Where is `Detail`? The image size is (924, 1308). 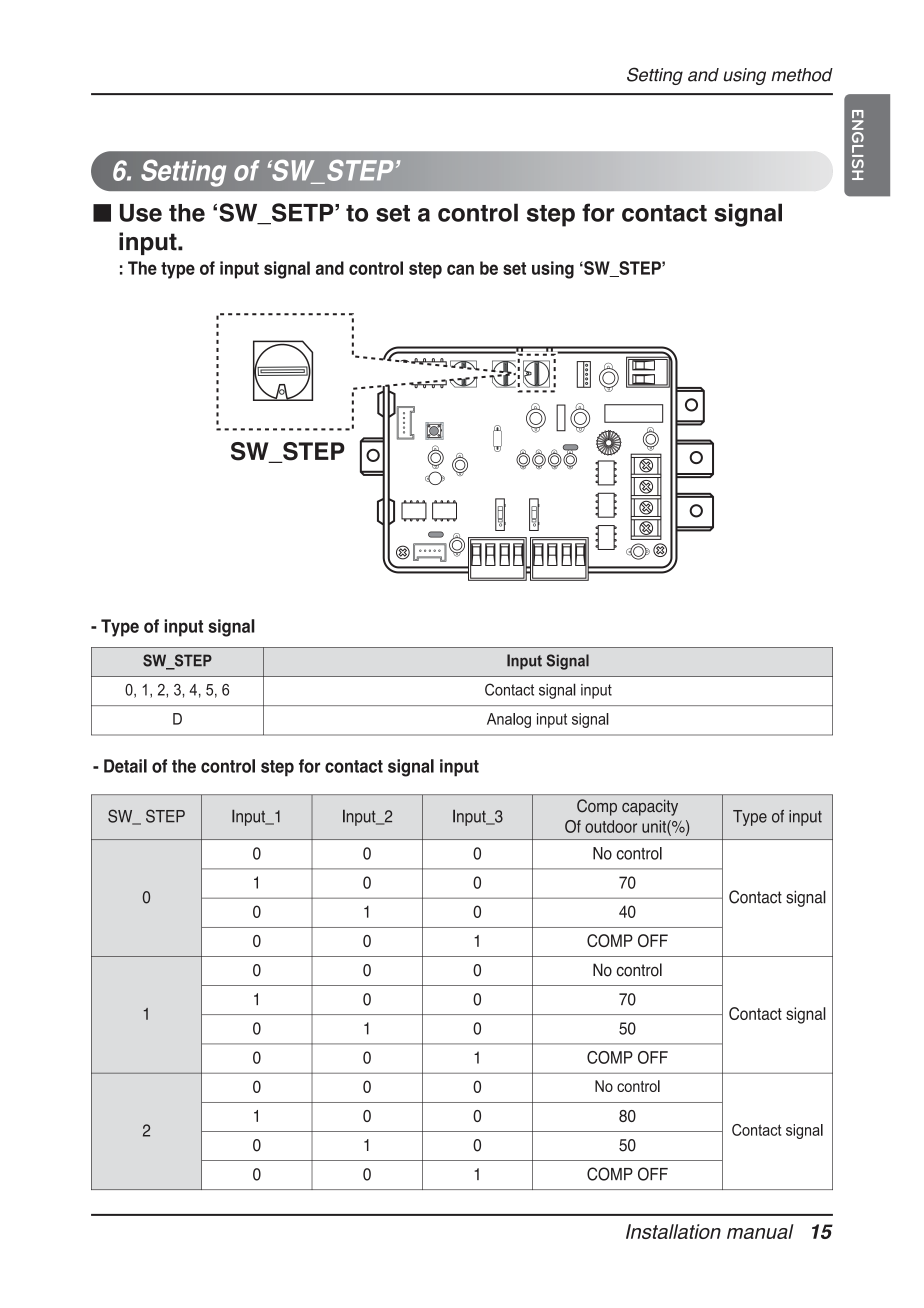 Detail is located at coordinates (125, 766).
